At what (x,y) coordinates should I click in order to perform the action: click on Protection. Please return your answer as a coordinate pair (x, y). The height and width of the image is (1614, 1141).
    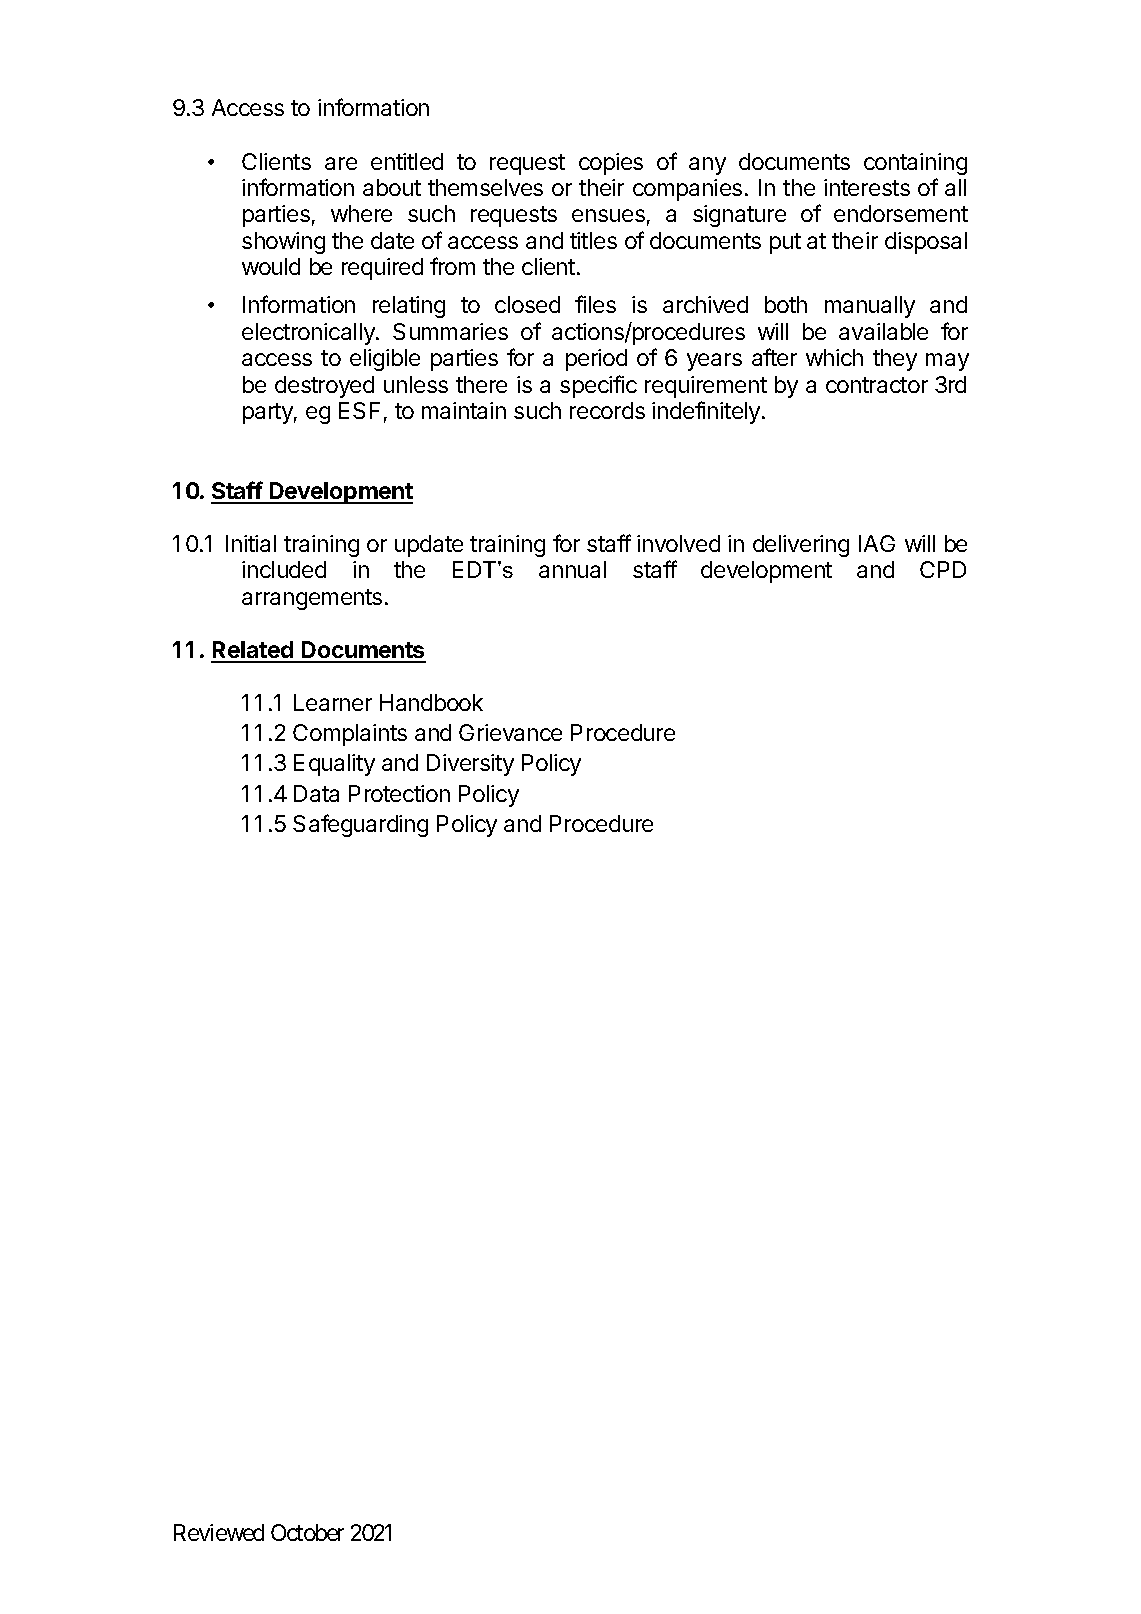
    Looking at the image, I should click on (399, 793).
